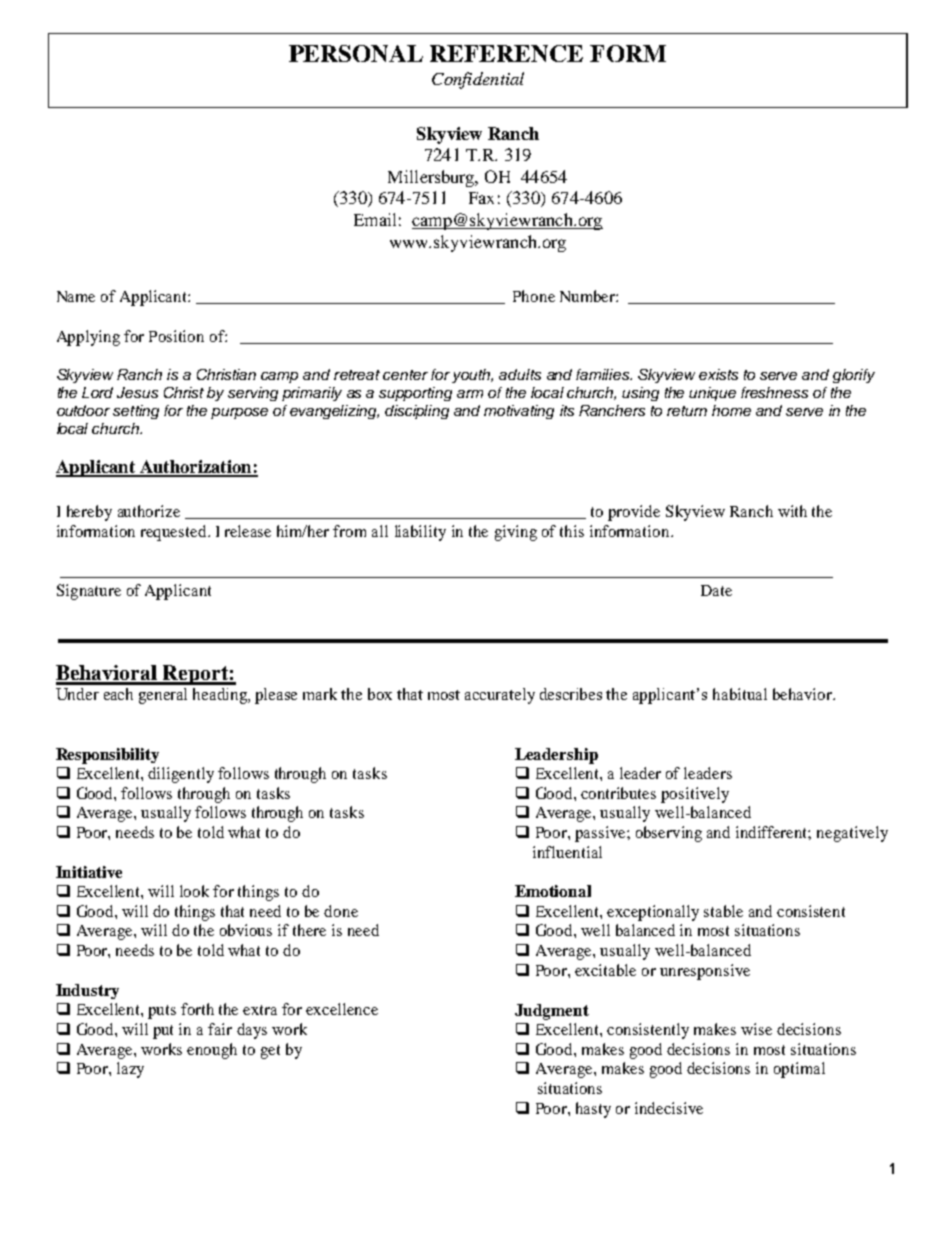  I want to click on Judgment, so click(552, 1012).
